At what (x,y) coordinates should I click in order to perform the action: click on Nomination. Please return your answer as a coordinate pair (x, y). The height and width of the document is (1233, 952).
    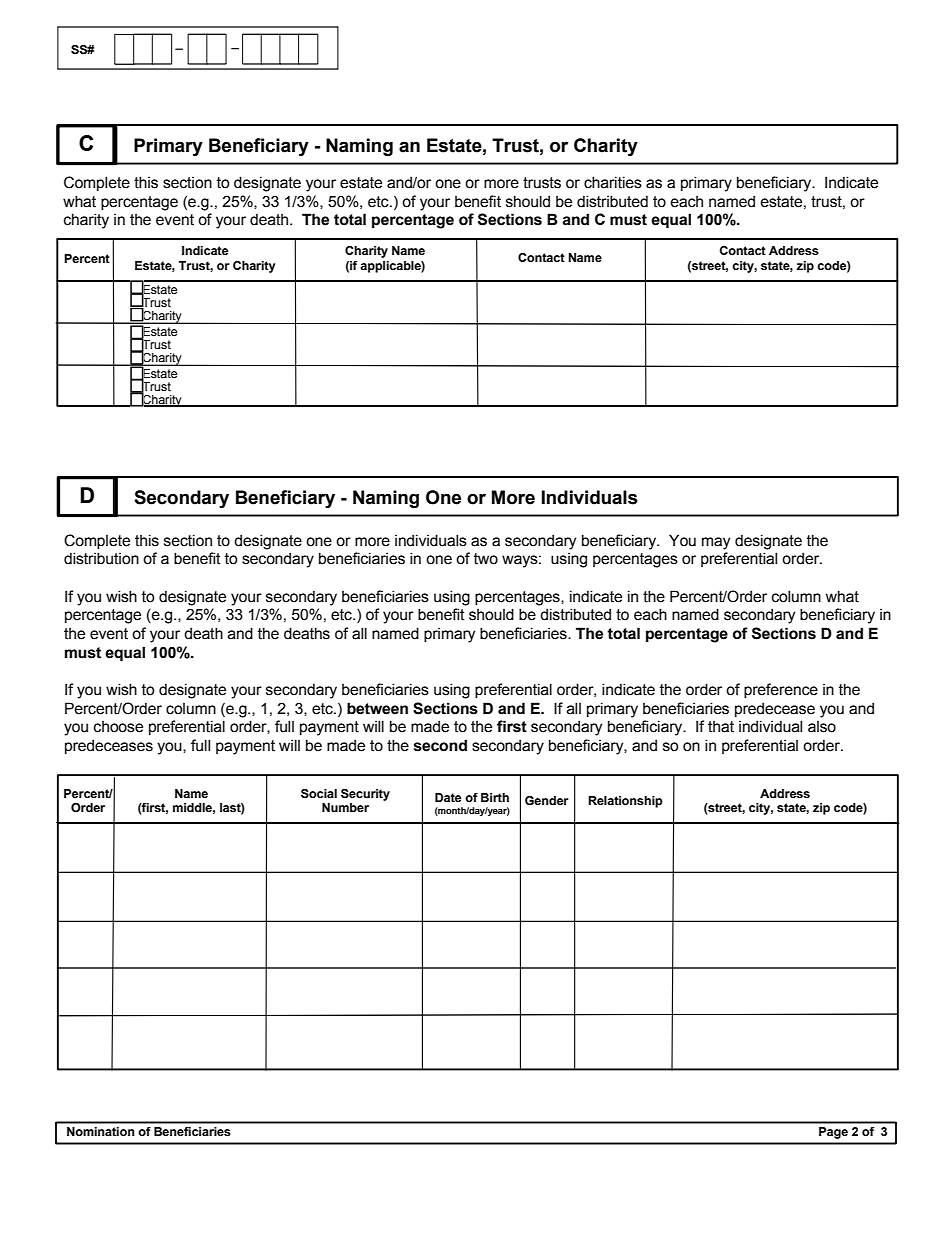
    Looking at the image, I should click on (101, 1131).
